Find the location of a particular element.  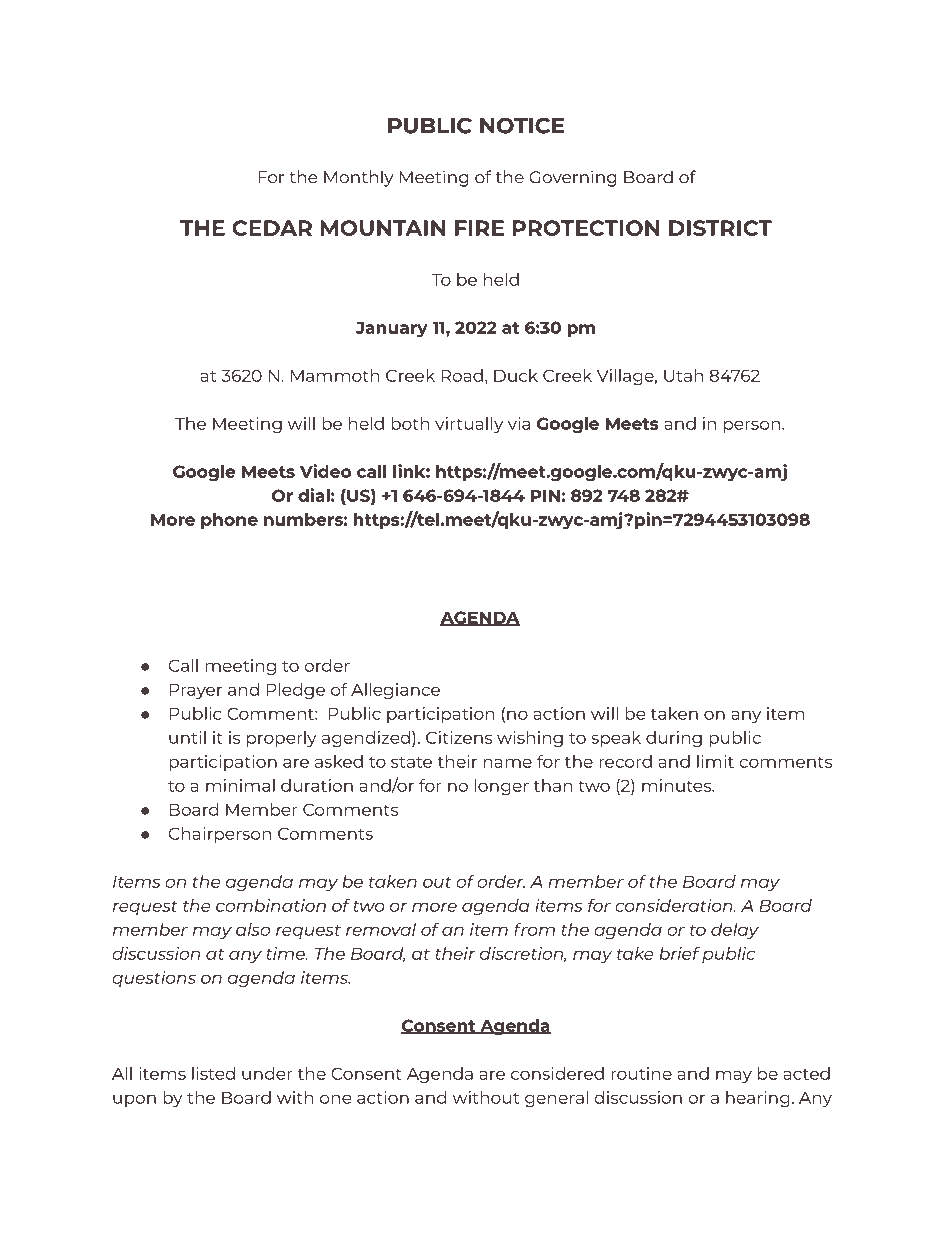

NOTICE is located at coordinates (522, 125).
